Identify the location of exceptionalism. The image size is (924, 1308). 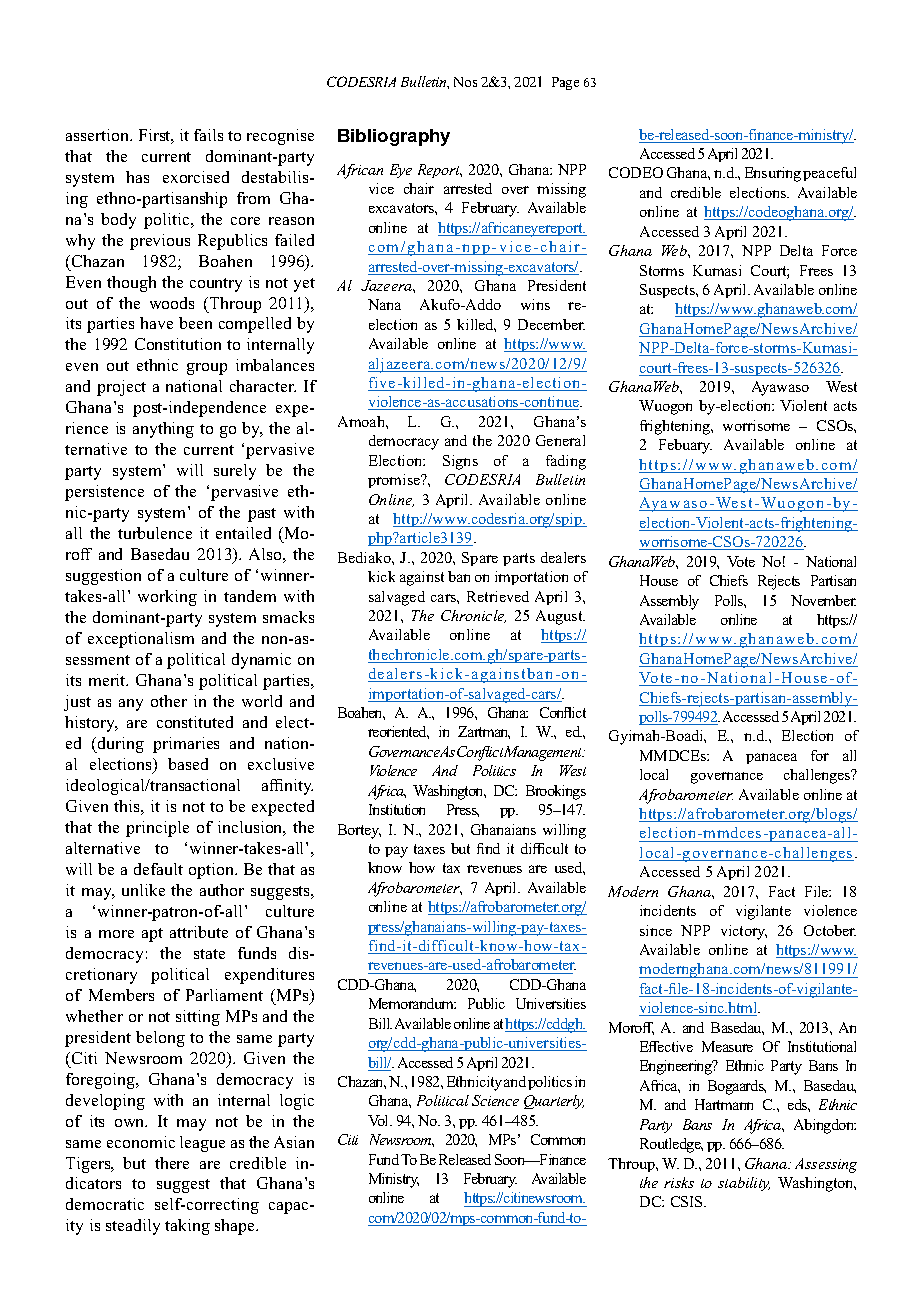
(141, 640).
